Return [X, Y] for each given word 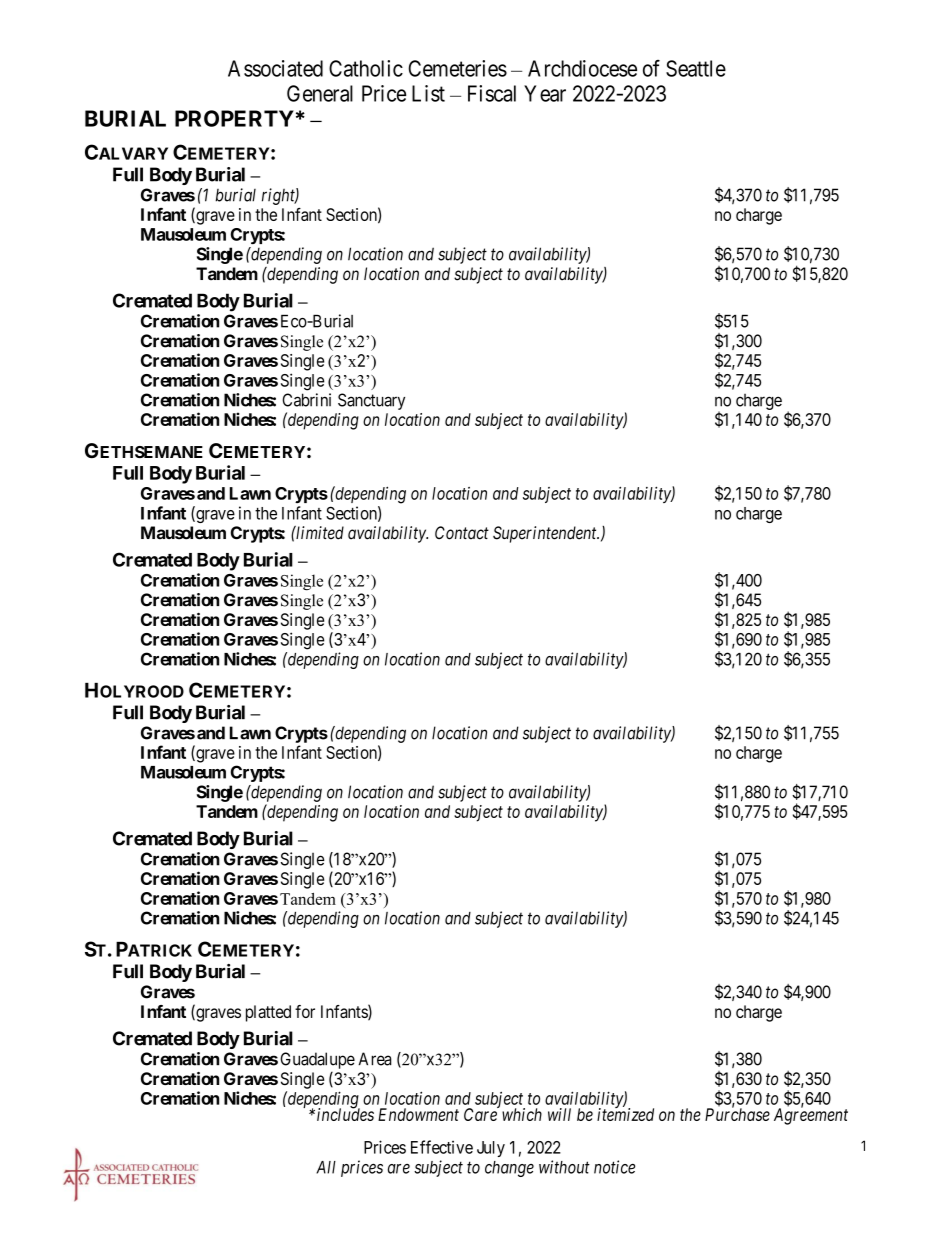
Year [545, 93]
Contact [462, 533]
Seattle [696, 68]
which [522, 1114]
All [326, 1167]
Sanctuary [371, 401]
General [320, 93]
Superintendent [546, 534]
